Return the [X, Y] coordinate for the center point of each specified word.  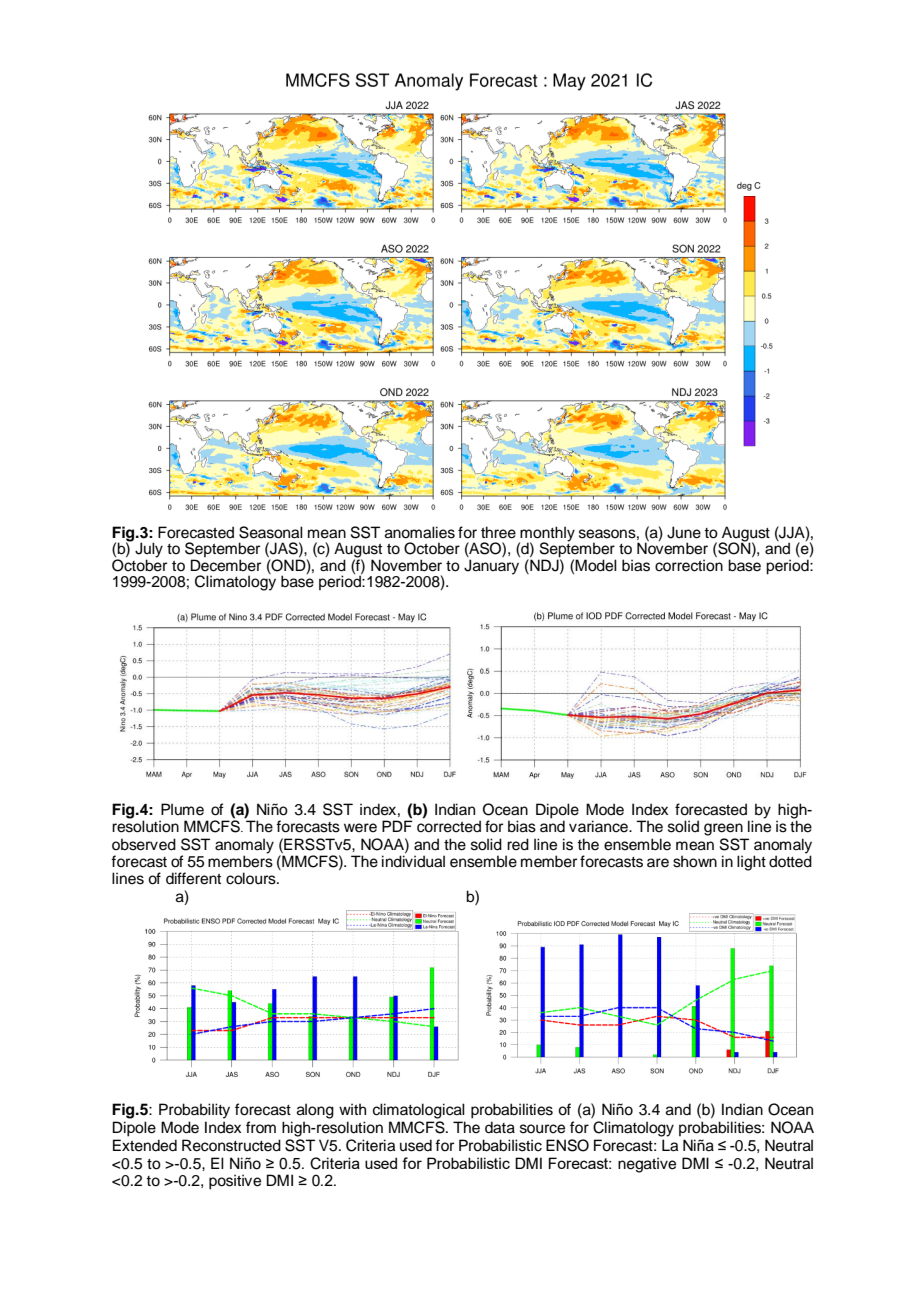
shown [695, 861]
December [226, 565]
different [193, 878]
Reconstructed [231, 1145]
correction [689, 565]
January [491, 567]
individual [413, 861]
